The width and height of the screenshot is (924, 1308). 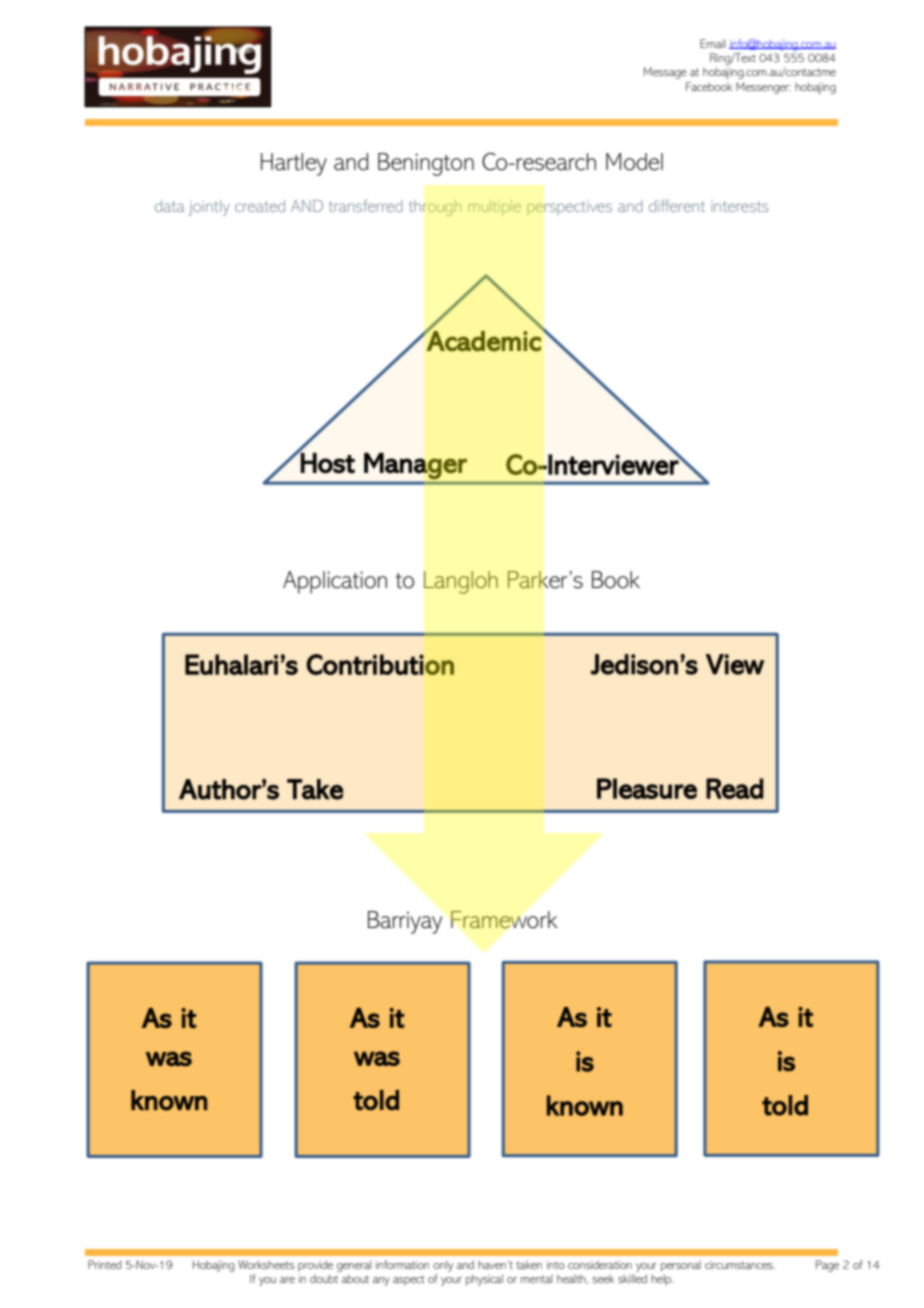 I want to click on Hartley, so click(x=294, y=164).
